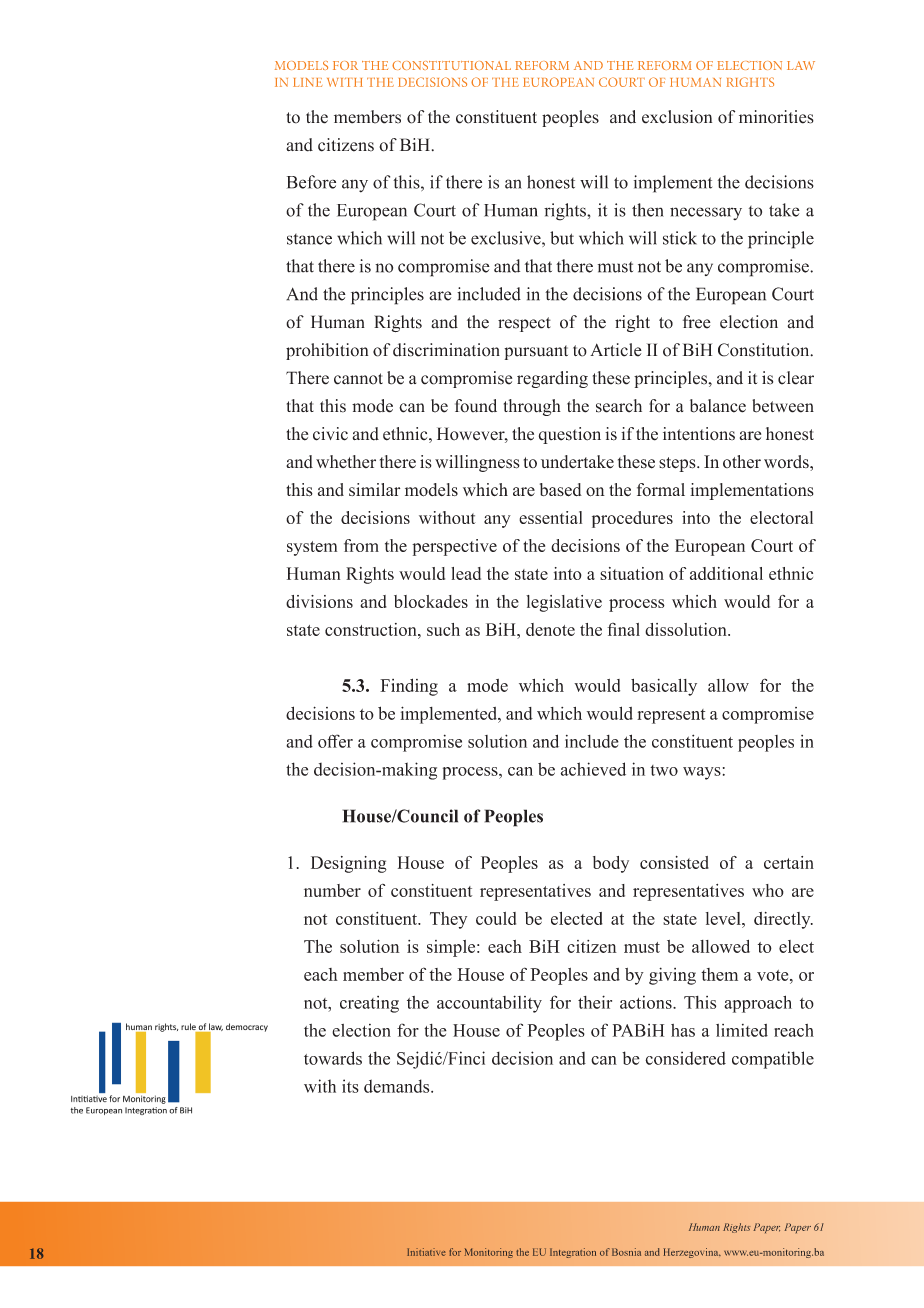 This screenshot has height=1308, width=924. I want to click on Initiative, so click(426, 1252).
